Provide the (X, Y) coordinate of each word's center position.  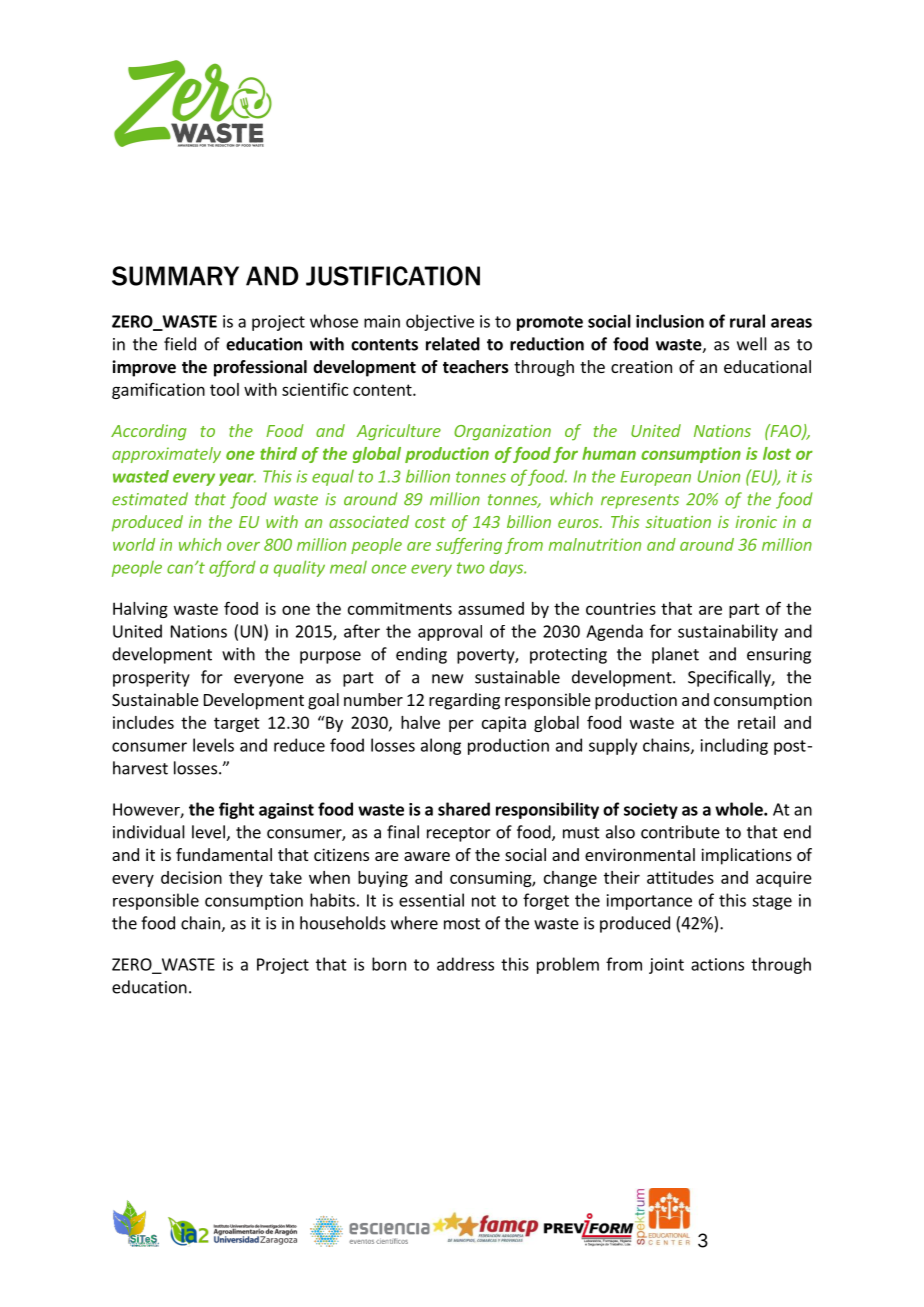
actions (717, 964)
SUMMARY (175, 276)
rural (747, 321)
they (246, 879)
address (465, 964)
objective (440, 322)
